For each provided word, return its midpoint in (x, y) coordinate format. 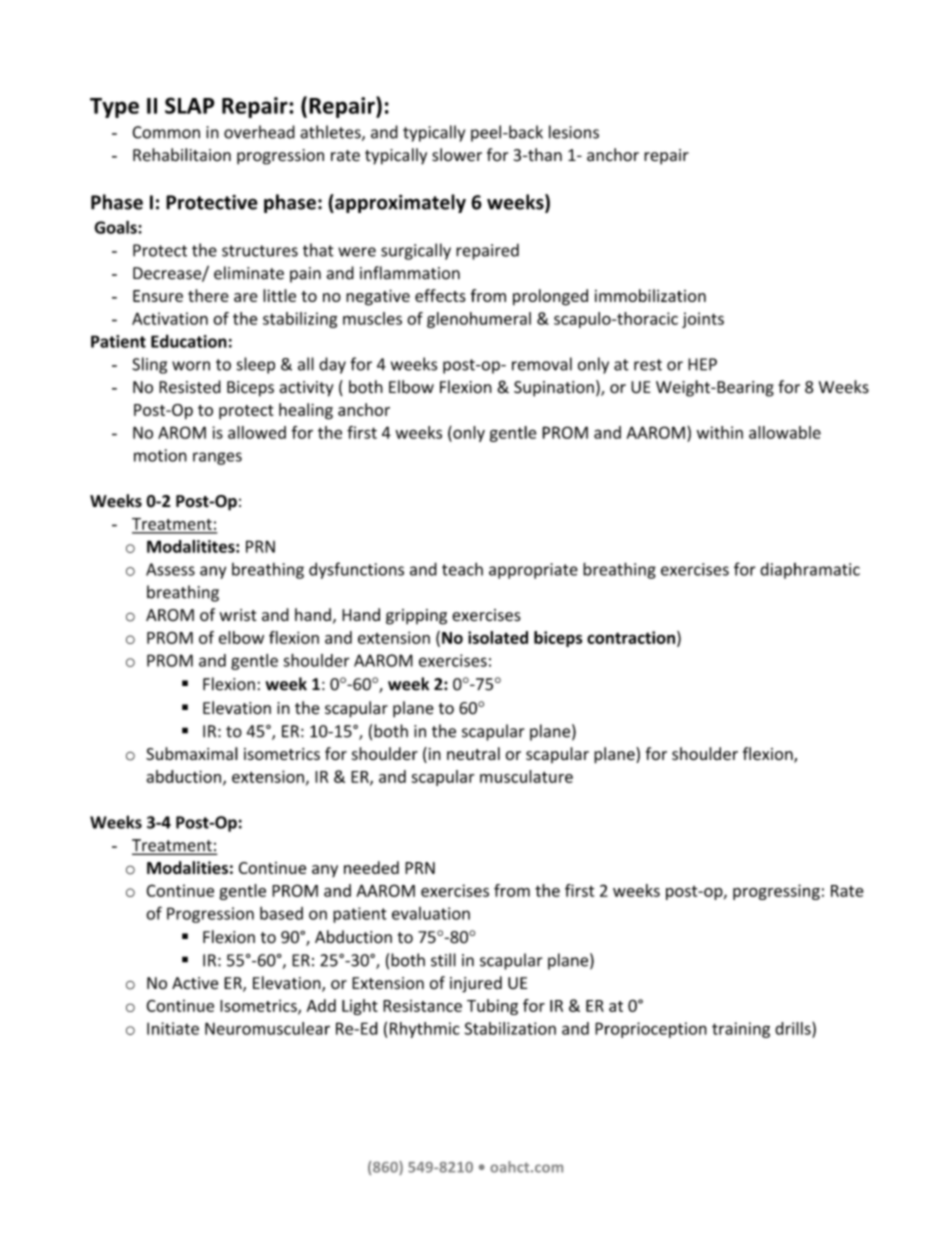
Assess (170, 569)
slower (457, 155)
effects (440, 295)
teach (462, 569)
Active (195, 983)
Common (166, 132)
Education (189, 341)
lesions (574, 132)
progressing (776, 892)
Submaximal (192, 753)
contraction (631, 637)
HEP (702, 364)
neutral (473, 753)
